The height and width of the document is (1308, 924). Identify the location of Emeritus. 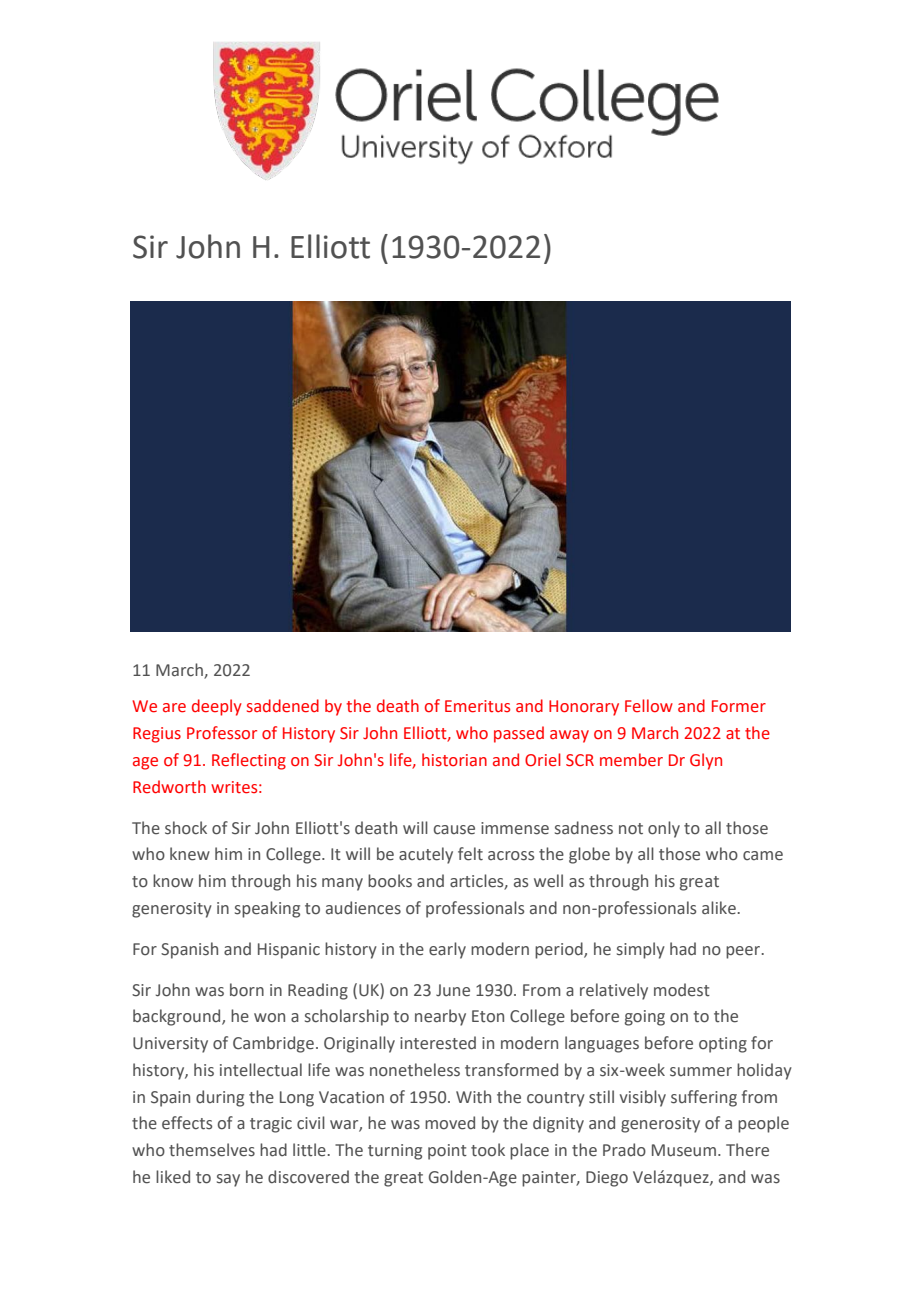
(477, 706).
